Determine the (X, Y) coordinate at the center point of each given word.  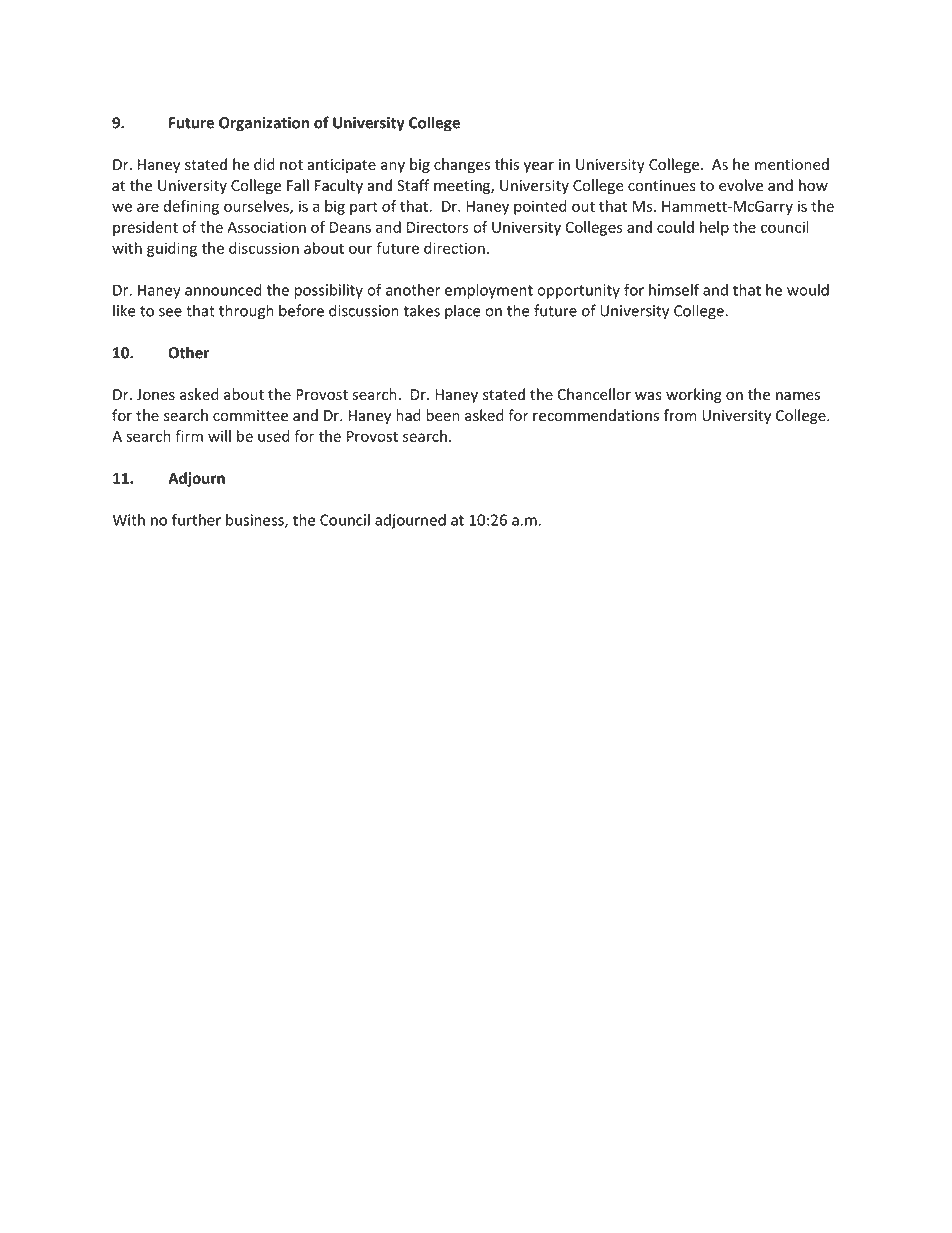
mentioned (792, 164)
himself (674, 289)
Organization (264, 124)
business (256, 521)
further (196, 519)
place (463, 312)
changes (462, 165)
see (170, 312)
